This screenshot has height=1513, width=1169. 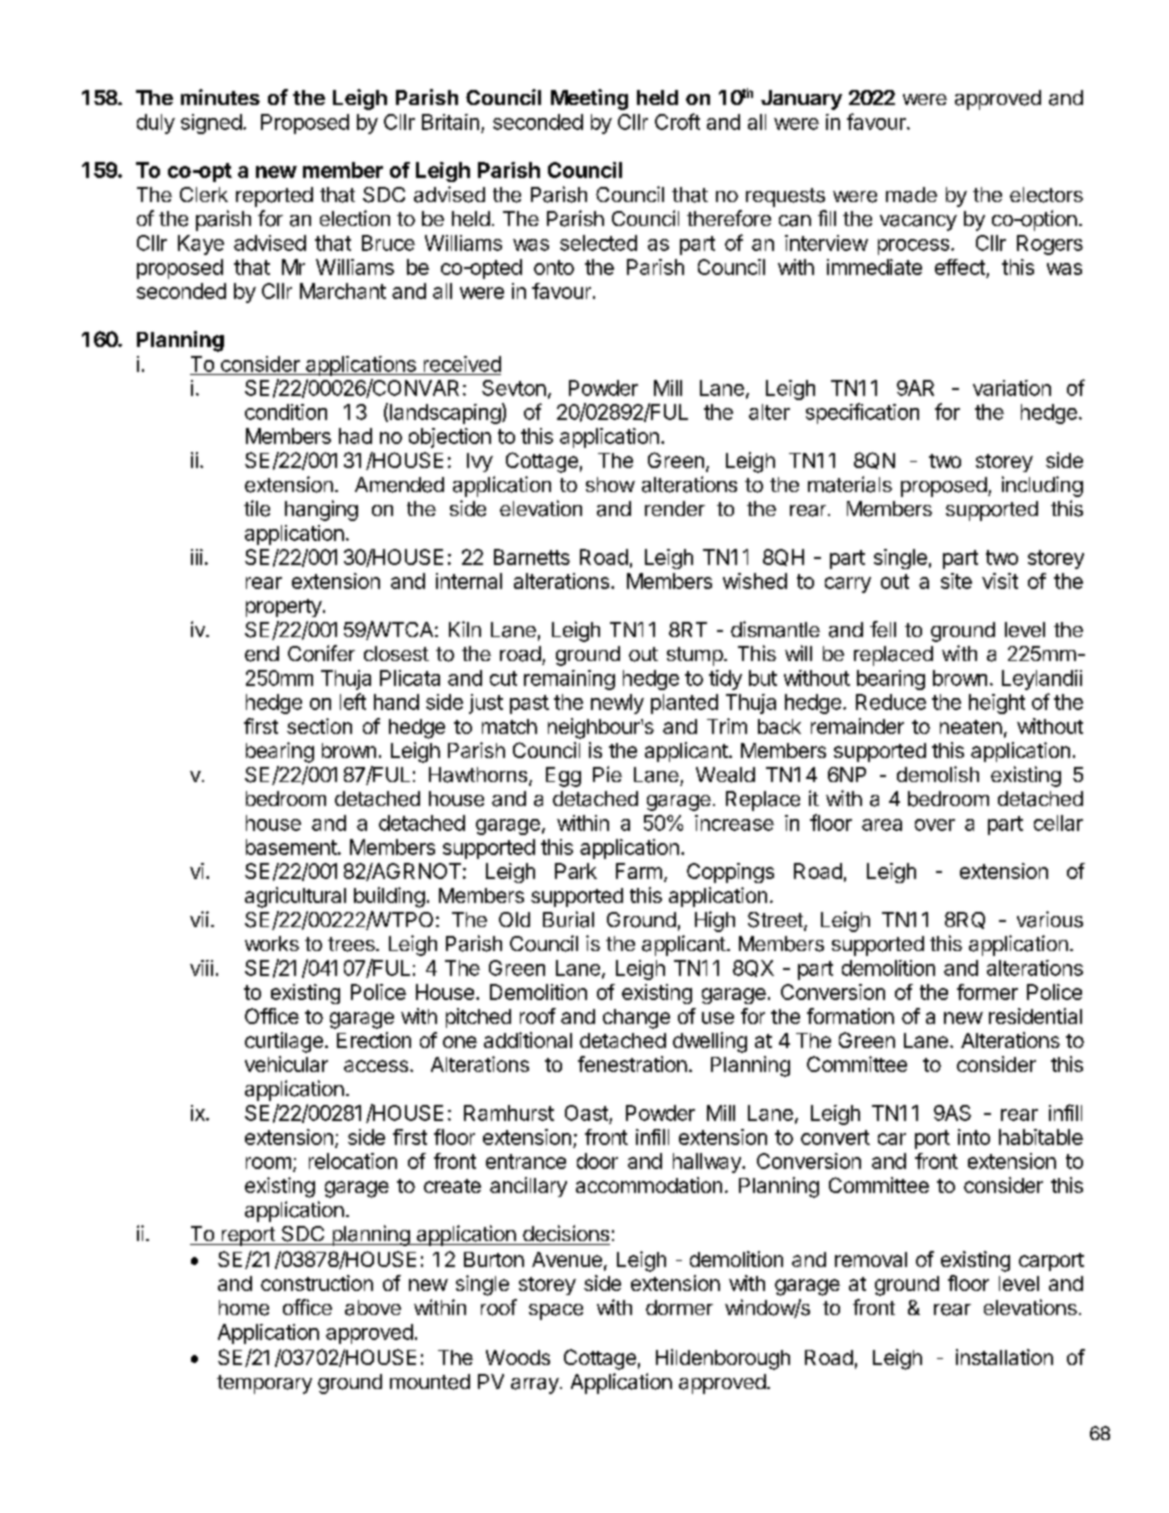 I want to click on section, so click(x=319, y=726).
